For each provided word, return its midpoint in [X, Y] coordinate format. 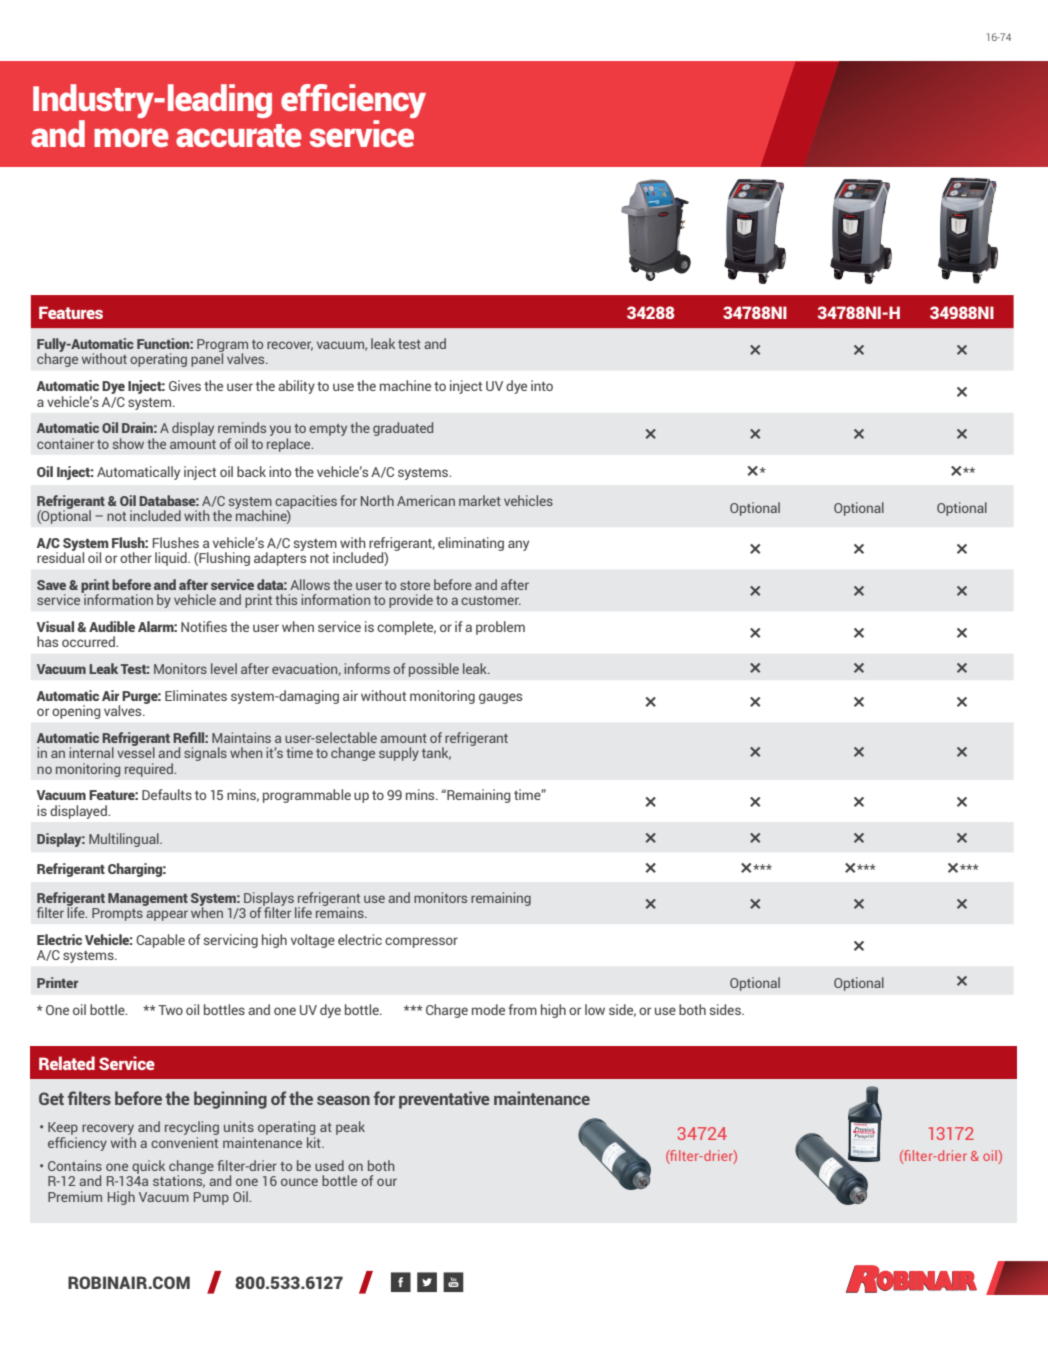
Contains [75, 1165]
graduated [403, 429]
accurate [239, 135]
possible [434, 670]
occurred [89, 641]
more [131, 137]
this [286, 599]
